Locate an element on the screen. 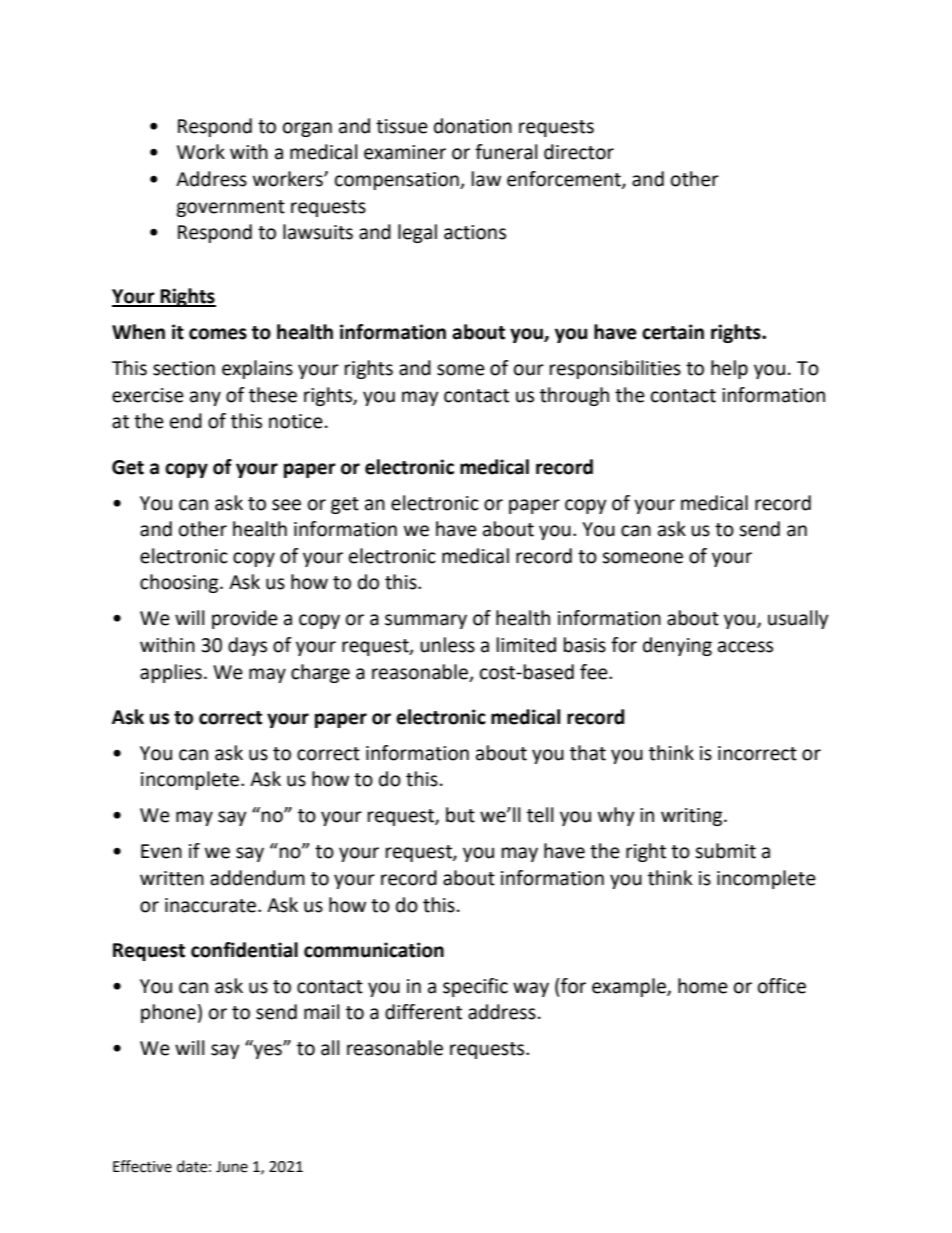 The height and width of the screenshot is (1233, 952). days is located at coordinates (247, 646).
